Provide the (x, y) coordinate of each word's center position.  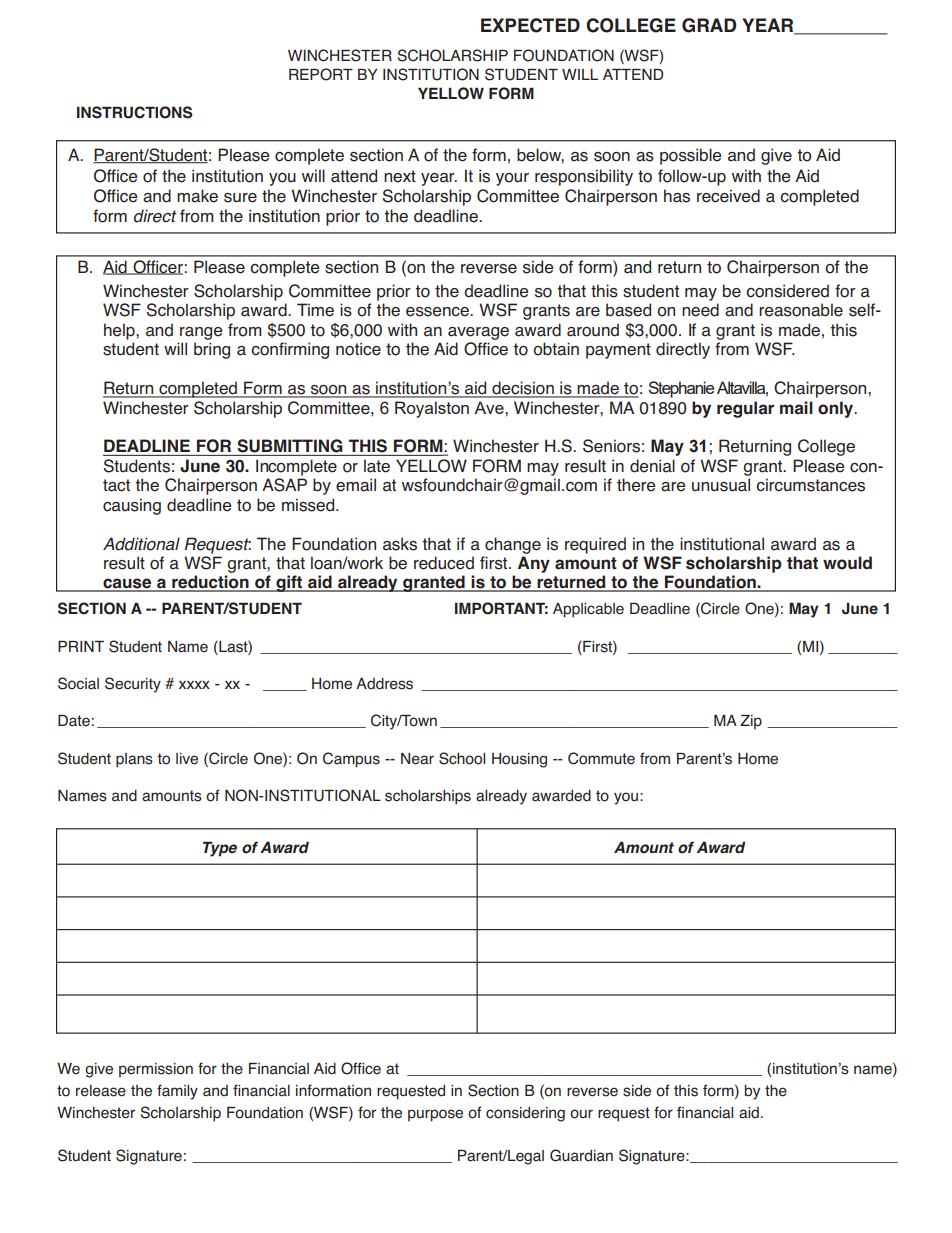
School (462, 758)
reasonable (801, 310)
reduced (444, 563)
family (177, 1092)
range (201, 333)
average (478, 333)
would (847, 563)
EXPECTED (530, 25)
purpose (435, 1115)
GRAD (709, 25)
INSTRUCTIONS (135, 112)
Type (220, 849)
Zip (751, 722)
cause (127, 584)
